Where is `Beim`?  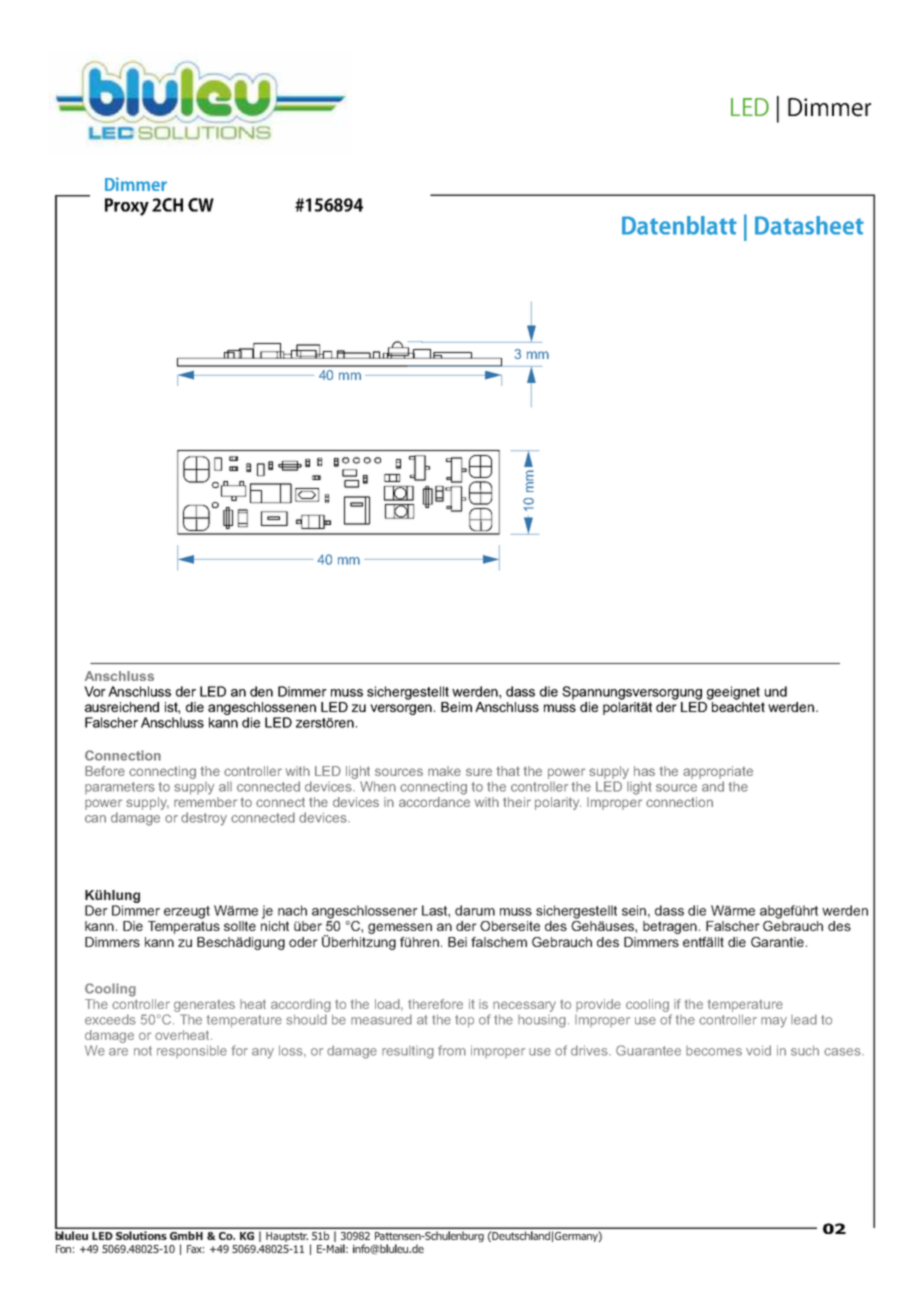
Beim is located at coordinates (456, 707).
